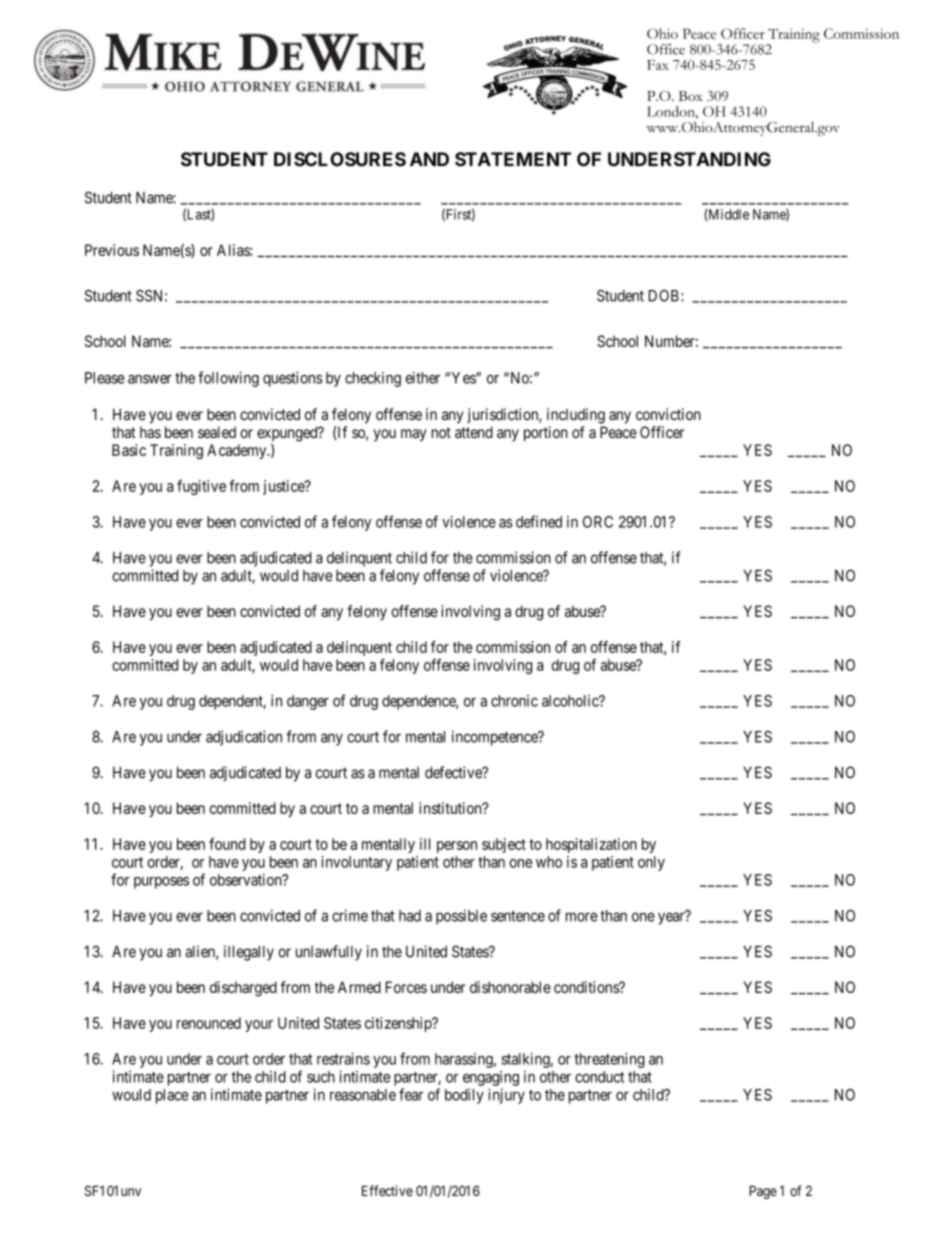 This image has height=1233, width=952. Describe the element at coordinates (387, 1190) in the image. I see `Effective` at that location.
